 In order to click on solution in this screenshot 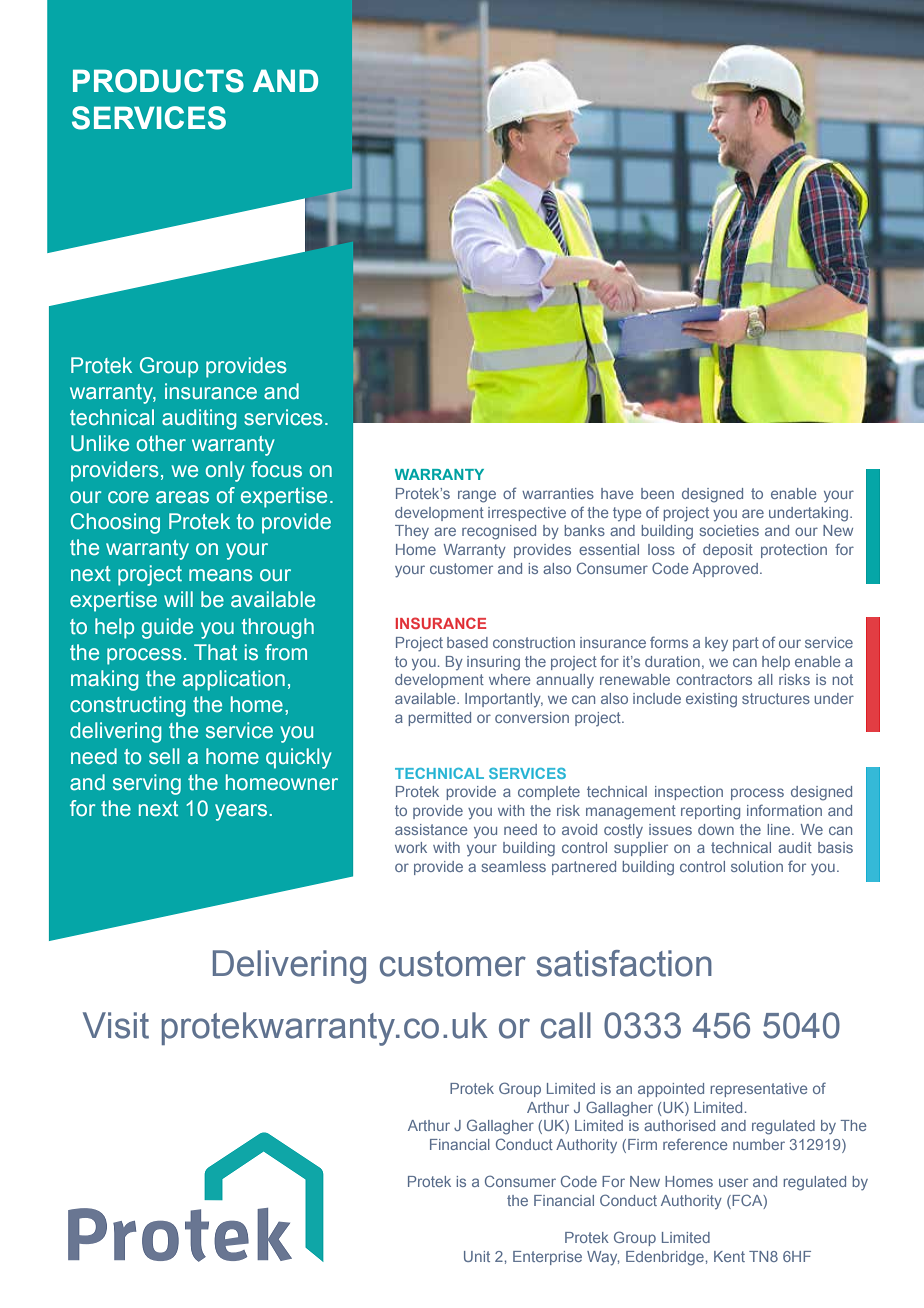, I will do `click(757, 866)`.
